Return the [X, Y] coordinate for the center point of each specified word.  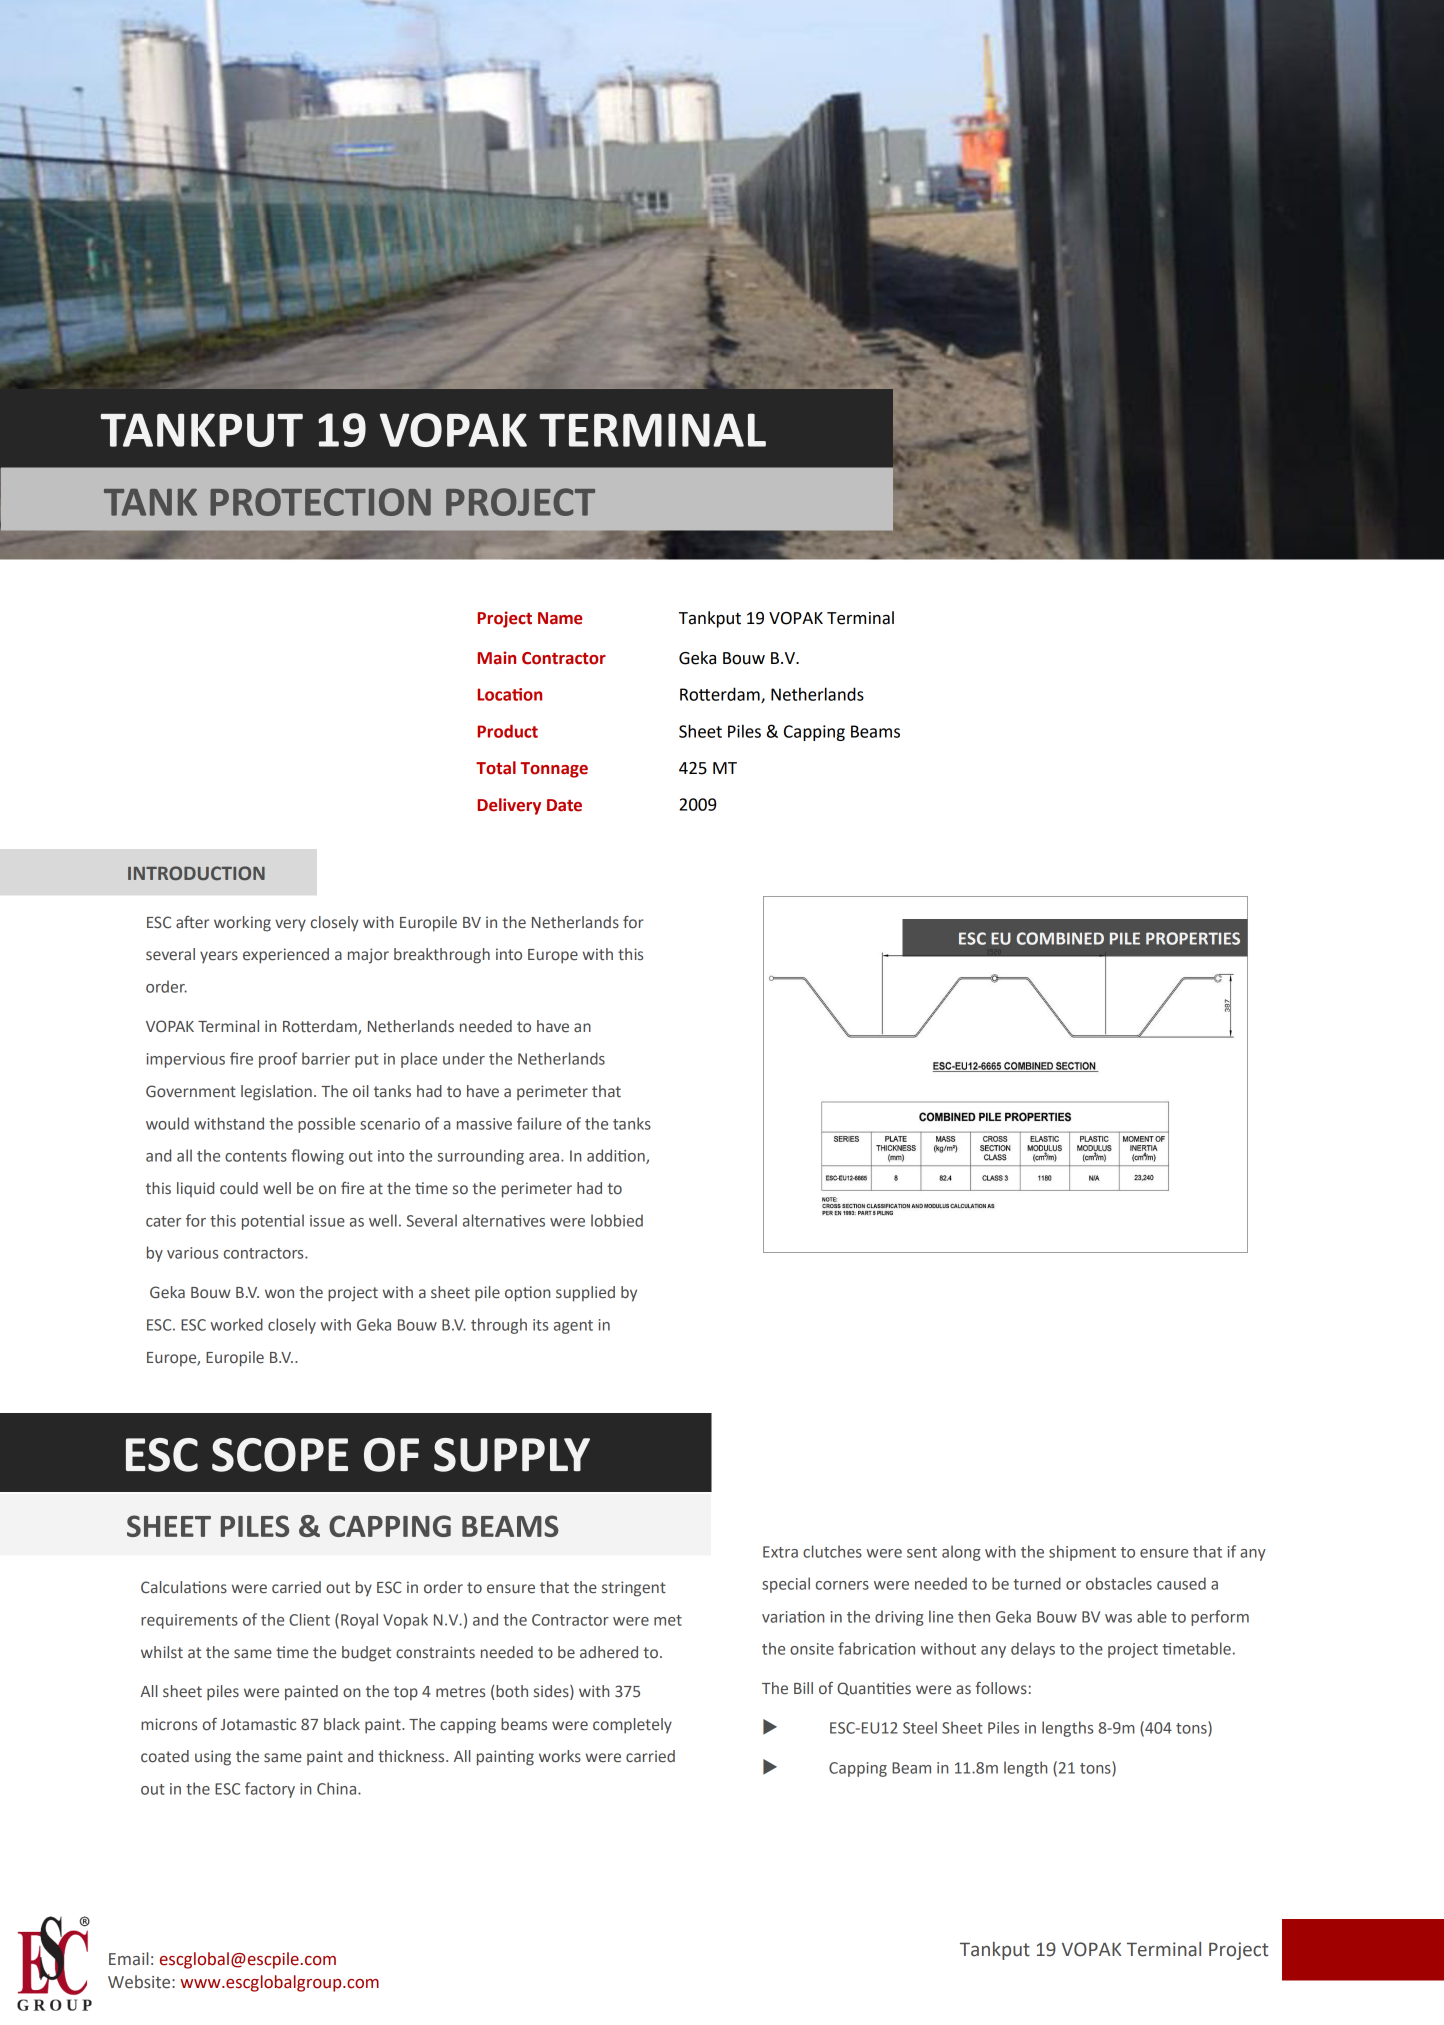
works [560, 1756]
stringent [634, 1589]
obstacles [1119, 1583]
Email [129, 1959]
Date [564, 805]
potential [273, 1222]
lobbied [617, 1220]
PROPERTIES [1193, 938]
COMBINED [1060, 938]
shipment [1082, 1553]
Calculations [184, 1587]
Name [560, 618]
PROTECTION [320, 502]
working [242, 924]
